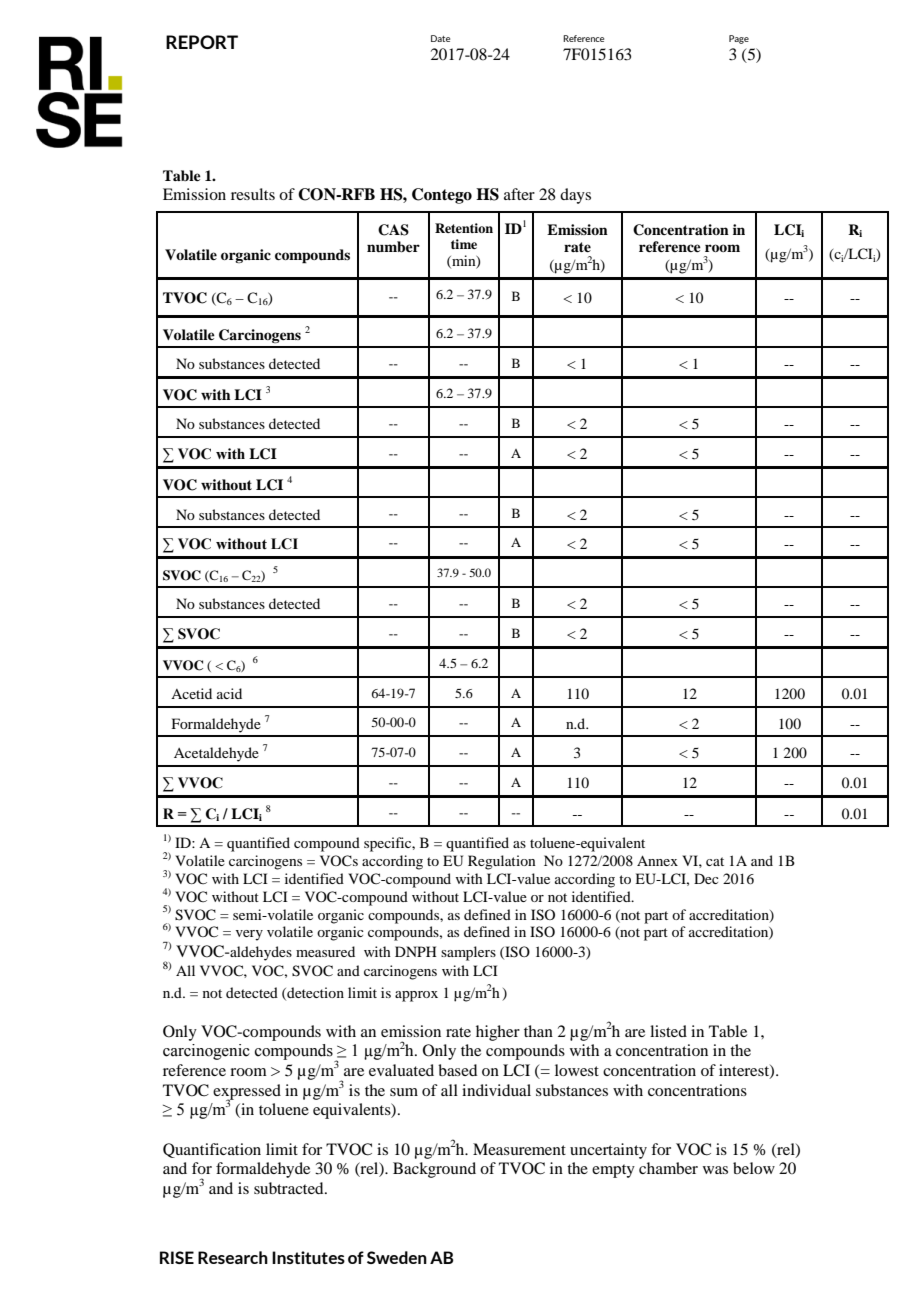 This screenshot has height=1308, width=924. Describe the element at coordinates (233, 1257) in the screenshot. I see `Research` at that location.
